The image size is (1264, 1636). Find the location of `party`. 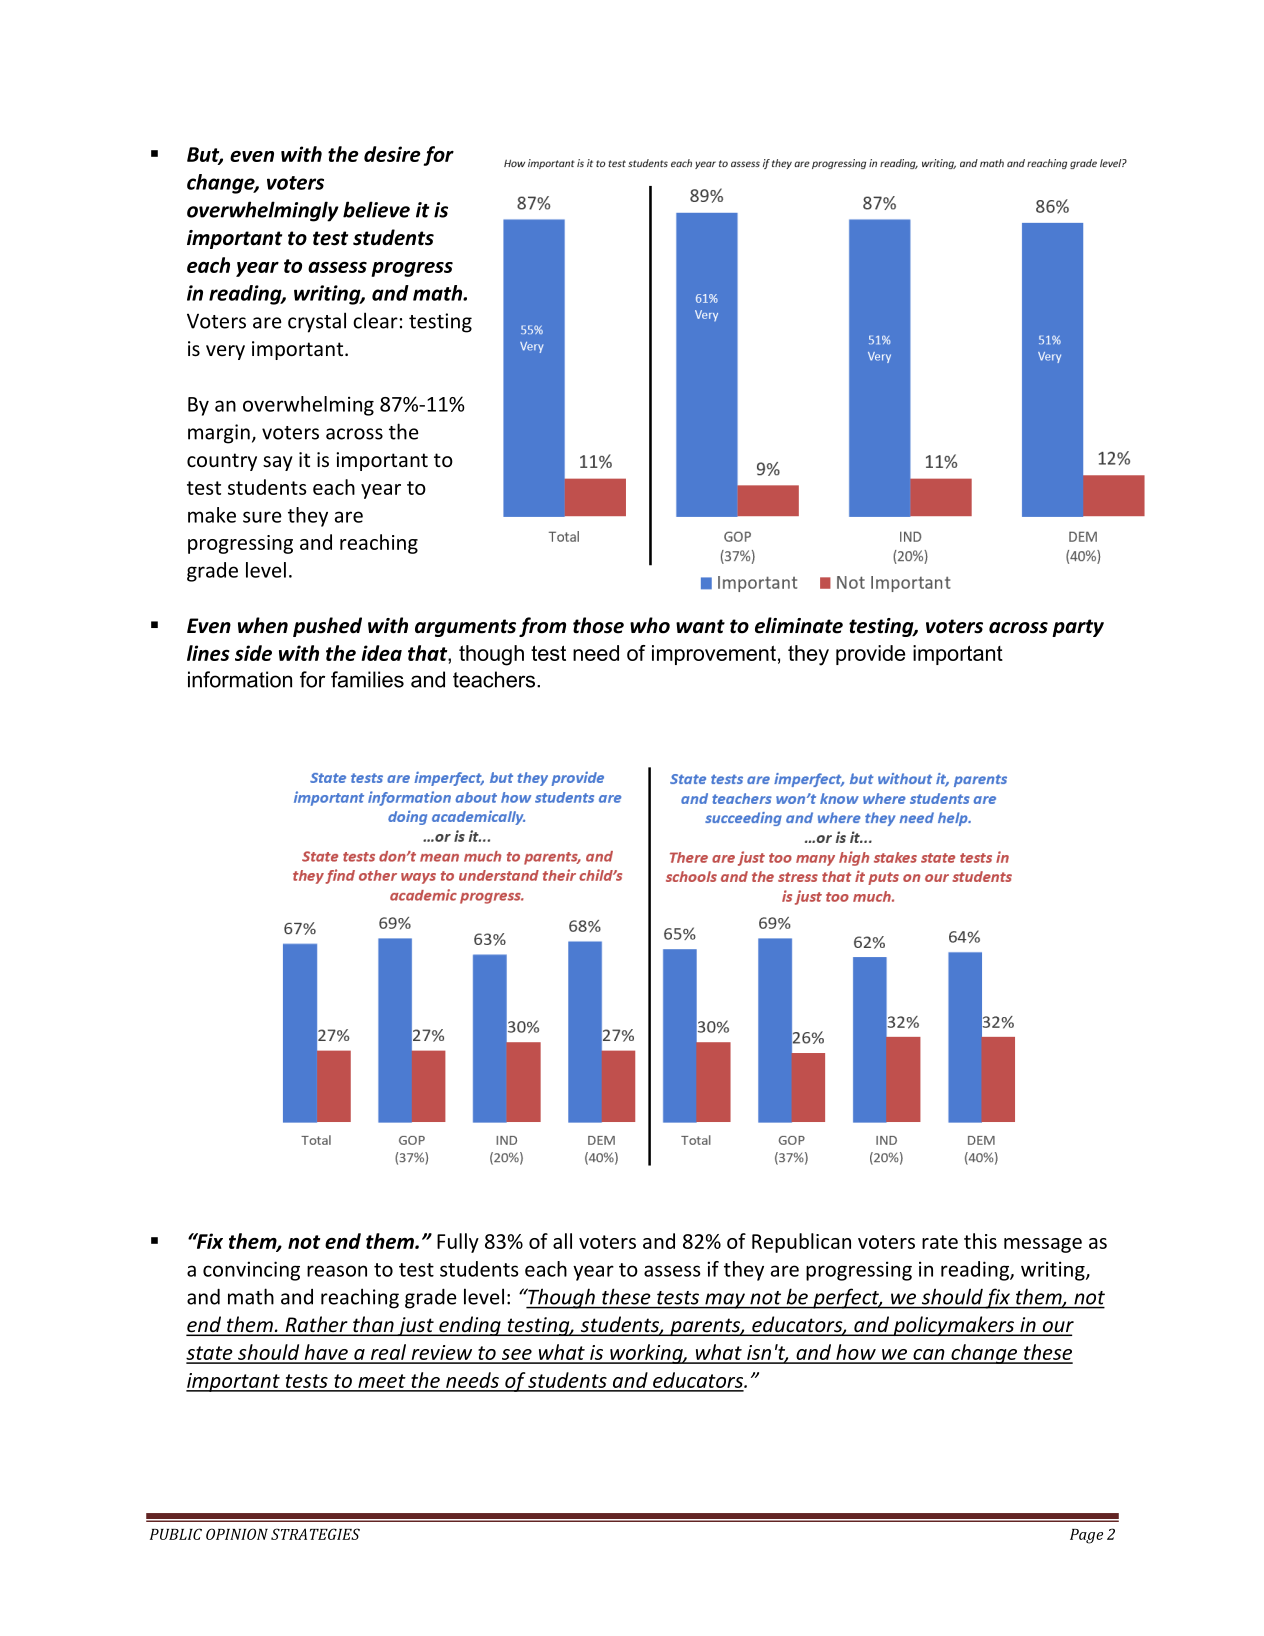

party is located at coordinates (1078, 628).
